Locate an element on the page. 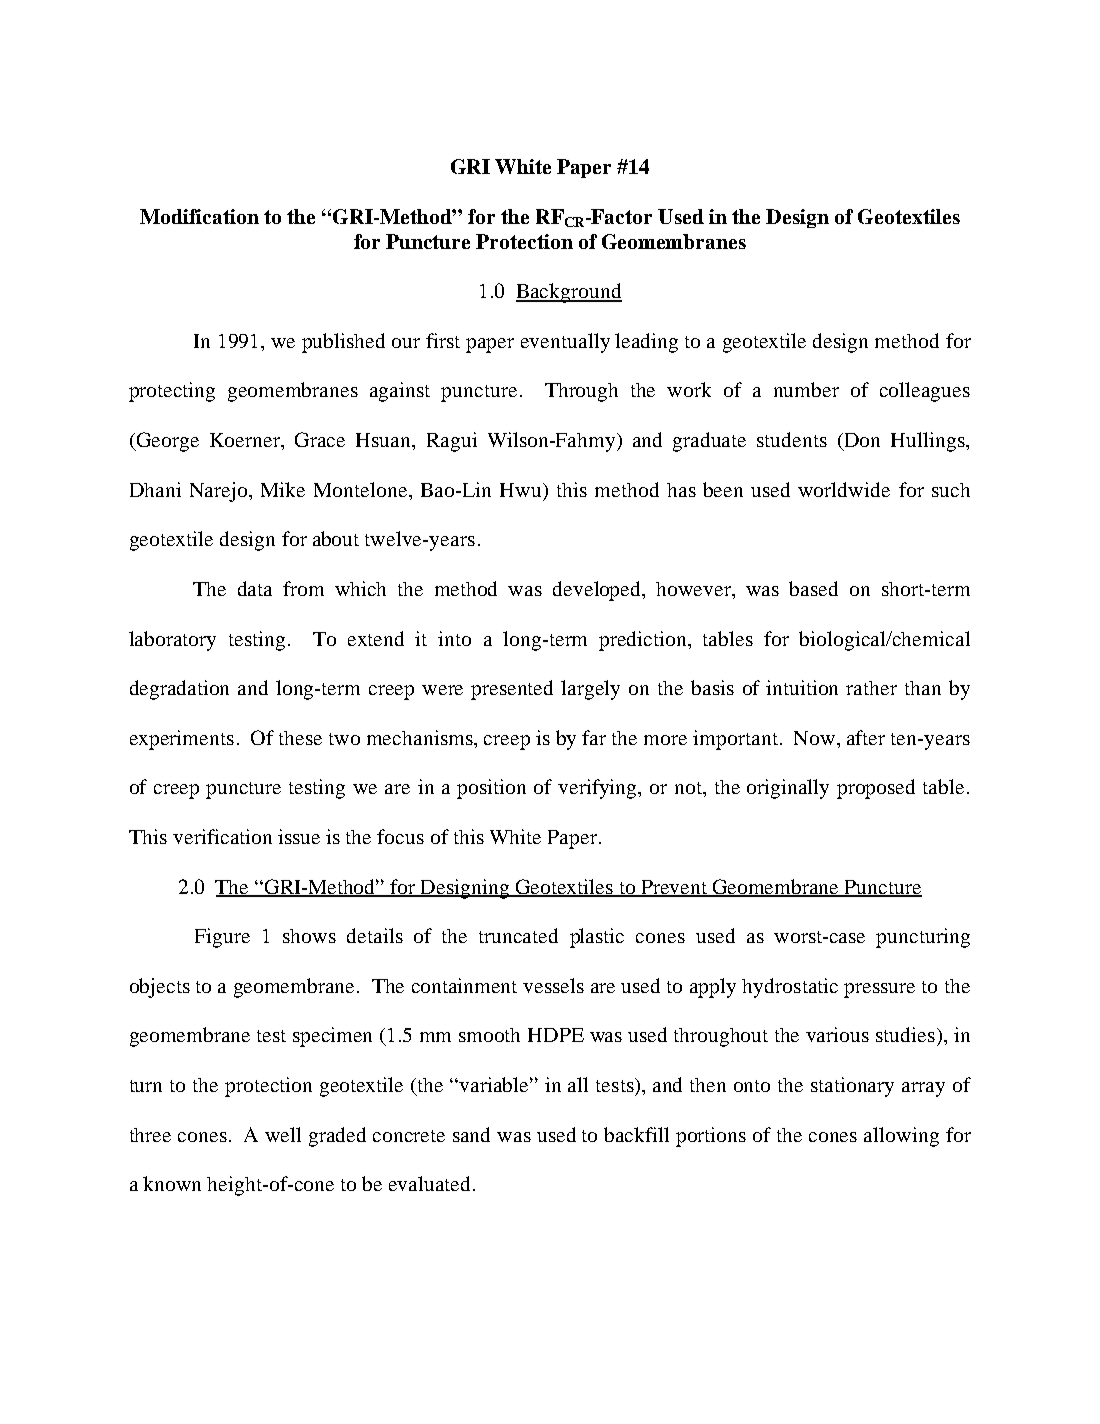 Image resolution: width=1100 pixels, height=1424 pixels. degradation is located at coordinates (179, 690).
